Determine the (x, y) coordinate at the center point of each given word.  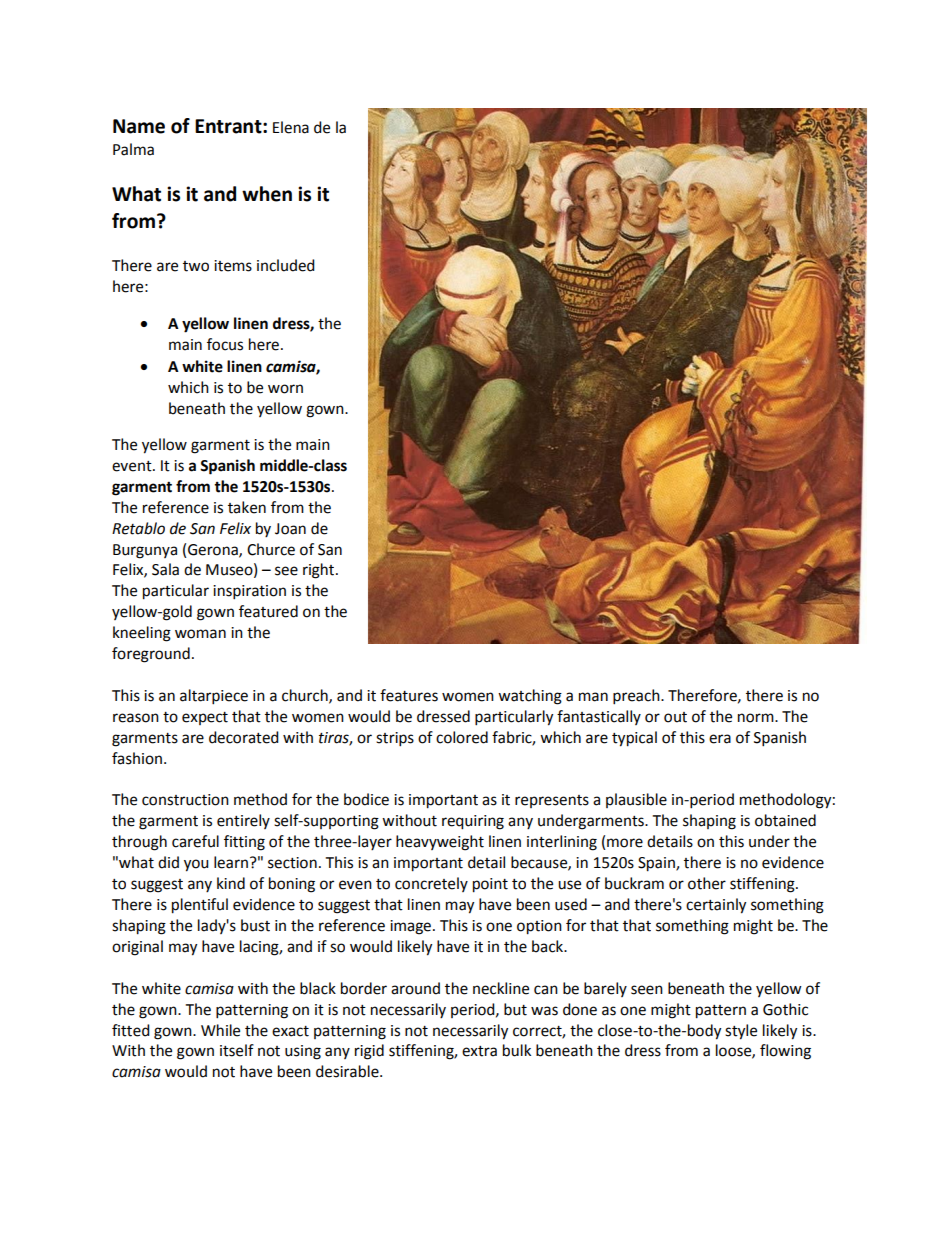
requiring (473, 822)
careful (195, 841)
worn (285, 389)
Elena (291, 127)
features (409, 695)
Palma (133, 149)
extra (479, 1051)
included (286, 265)
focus (225, 344)
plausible (636, 800)
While (220, 1030)
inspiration (249, 592)
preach (637, 697)
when (267, 194)
